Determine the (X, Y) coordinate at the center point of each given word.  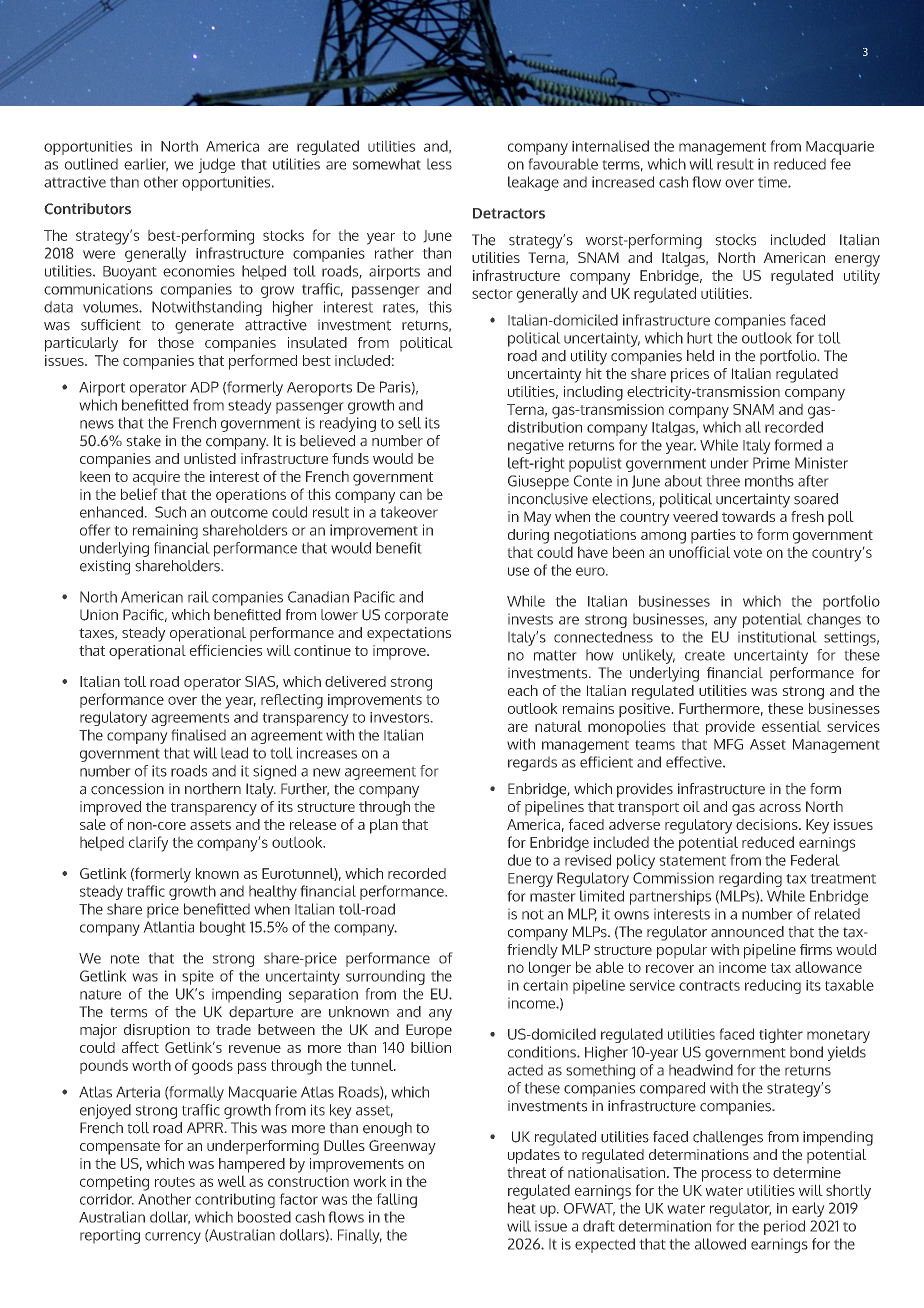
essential (791, 726)
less (439, 164)
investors (401, 717)
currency (173, 1238)
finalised (199, 735)
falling (397, 1200)
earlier (146, 164)
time (773, 182)
